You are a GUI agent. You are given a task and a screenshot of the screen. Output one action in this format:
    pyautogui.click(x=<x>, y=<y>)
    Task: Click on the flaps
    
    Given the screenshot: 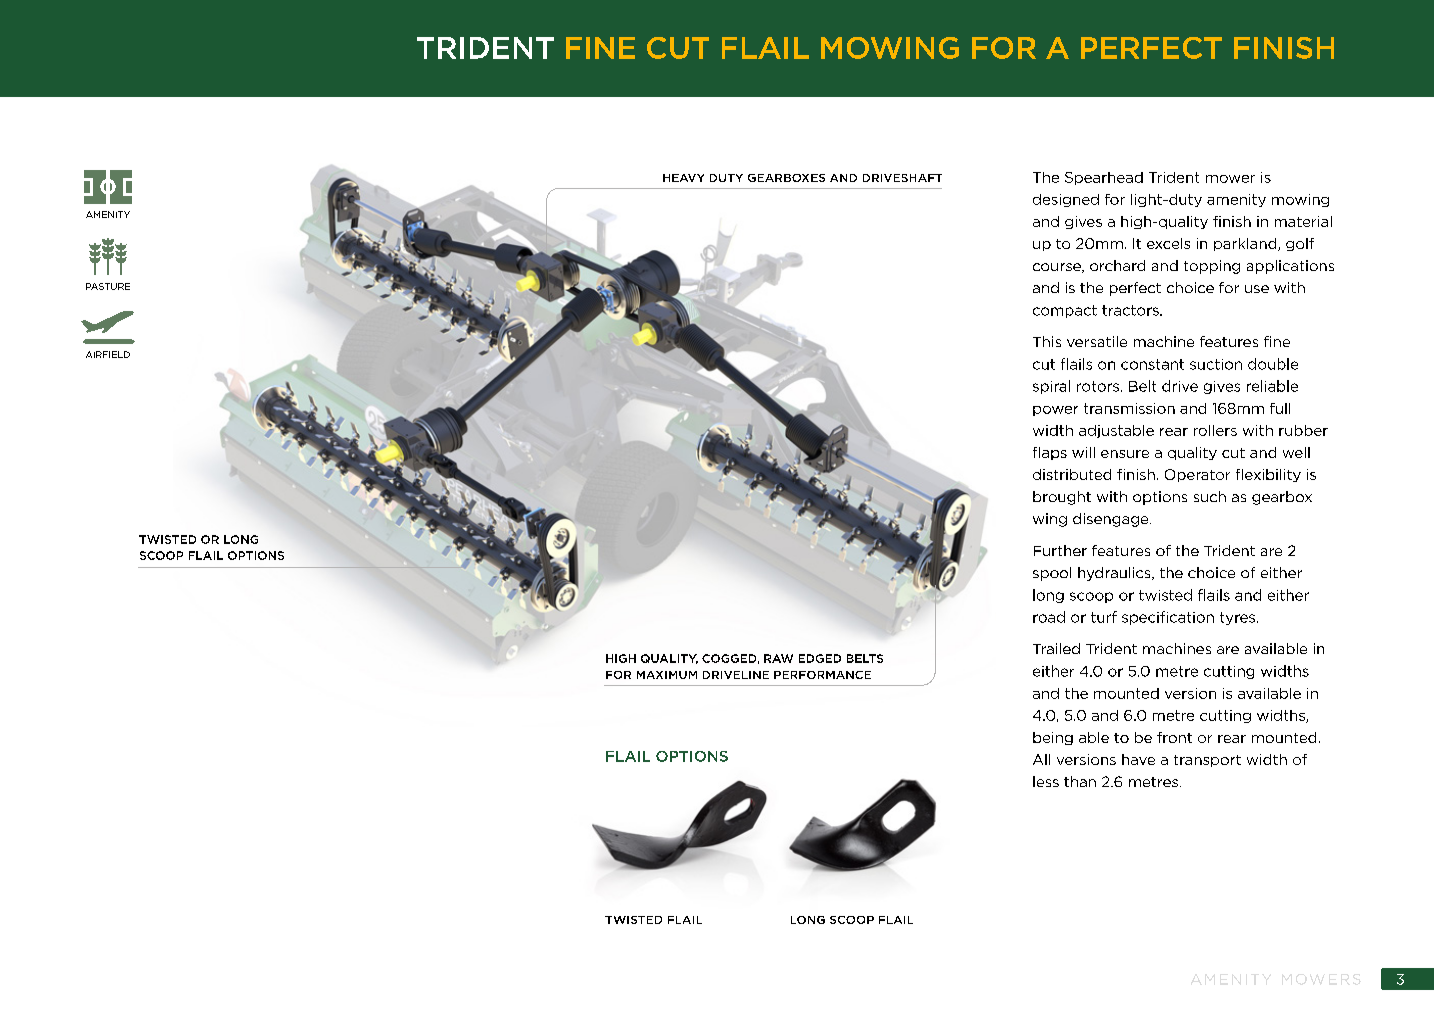 What is the action you would take?
    pyautogui.click(x=1050, y=453)
